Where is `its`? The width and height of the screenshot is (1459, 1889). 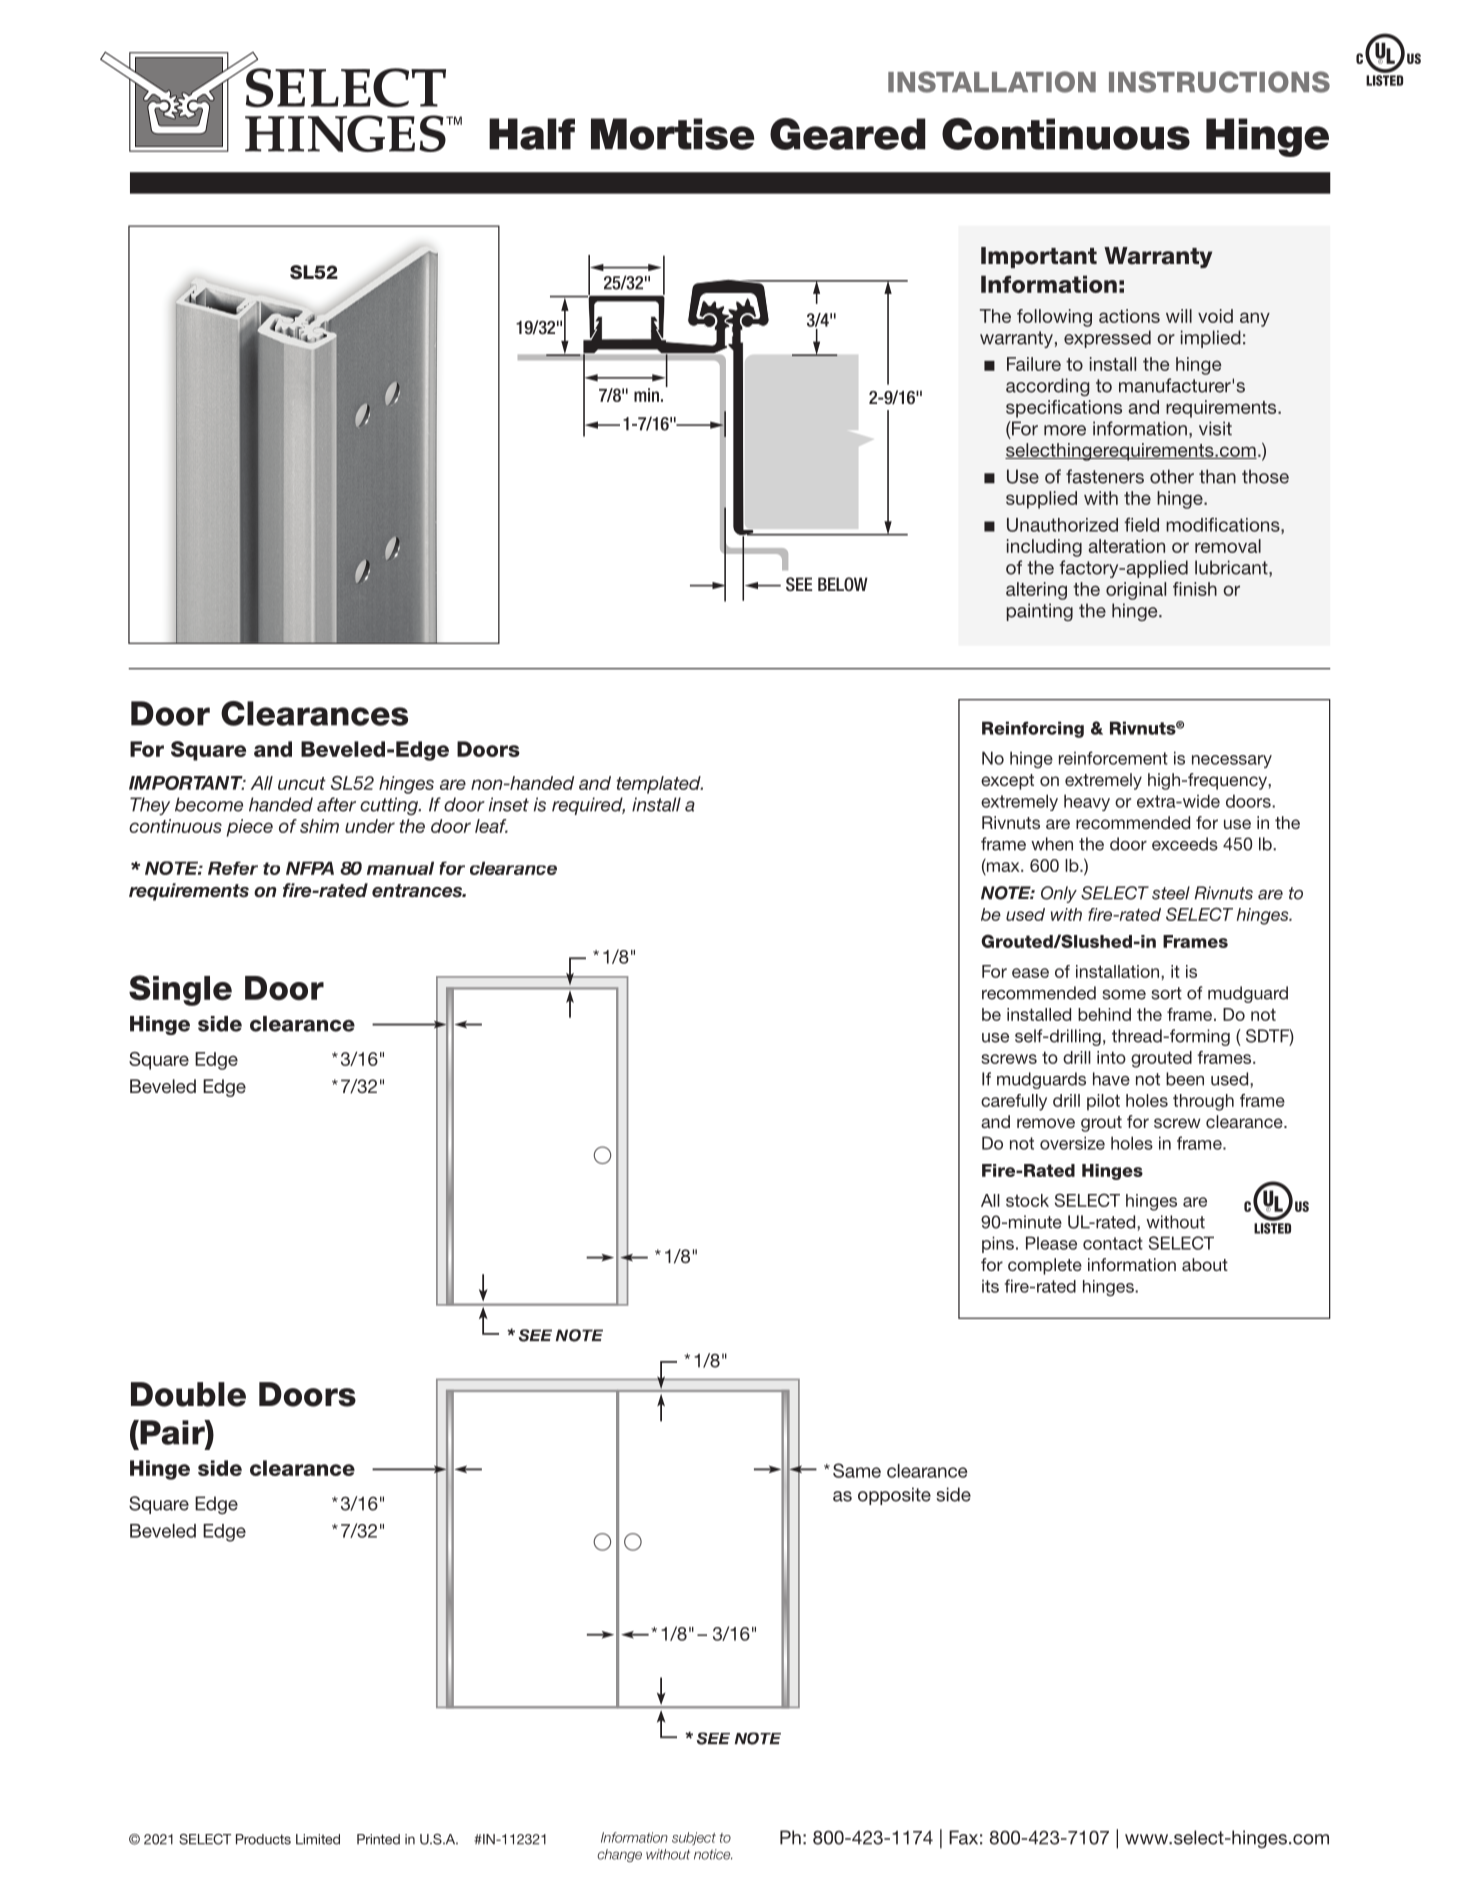
its is located at coordinates (990, 1286).
